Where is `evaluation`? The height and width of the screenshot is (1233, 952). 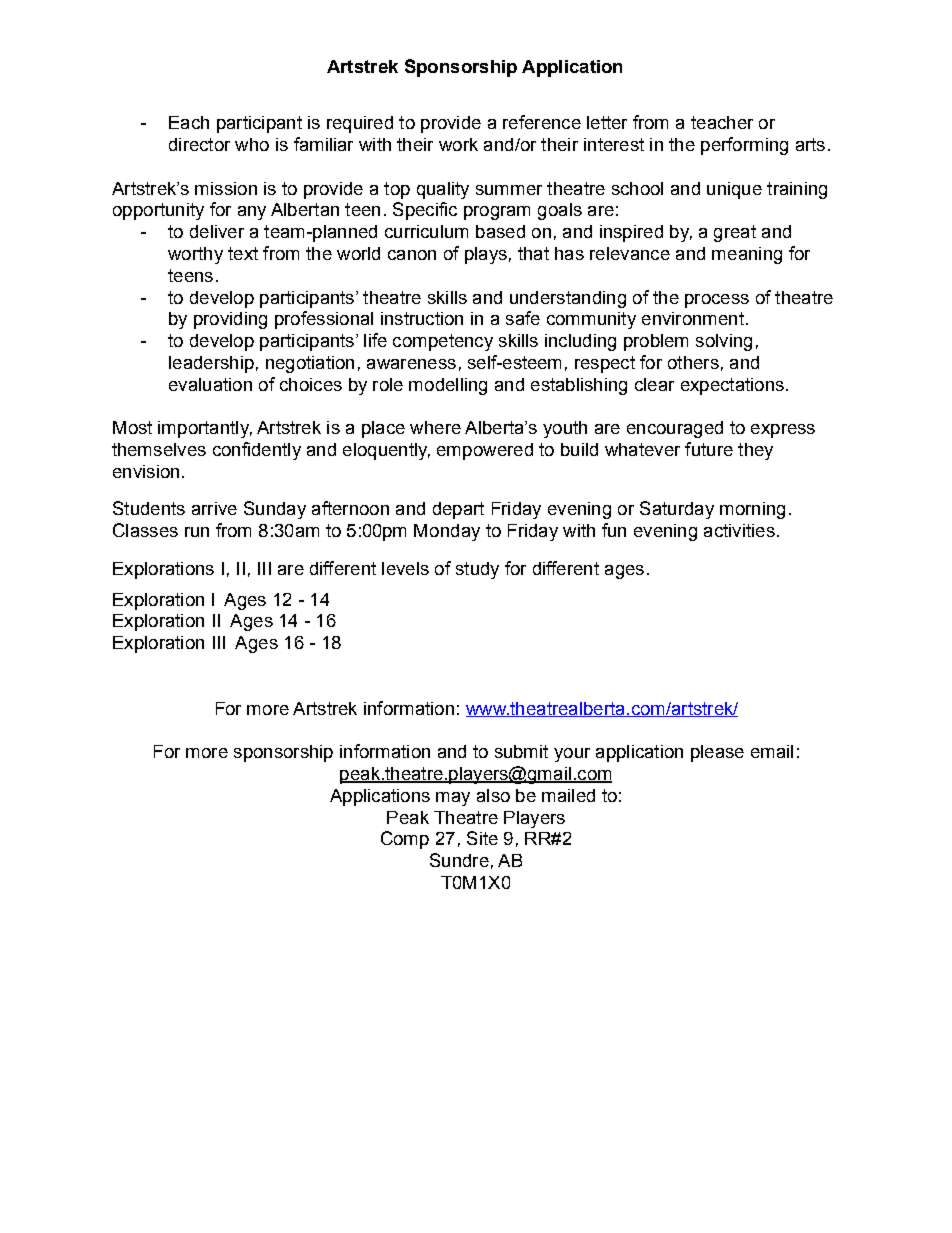
evaluation is located at coordinates (210, 384).
